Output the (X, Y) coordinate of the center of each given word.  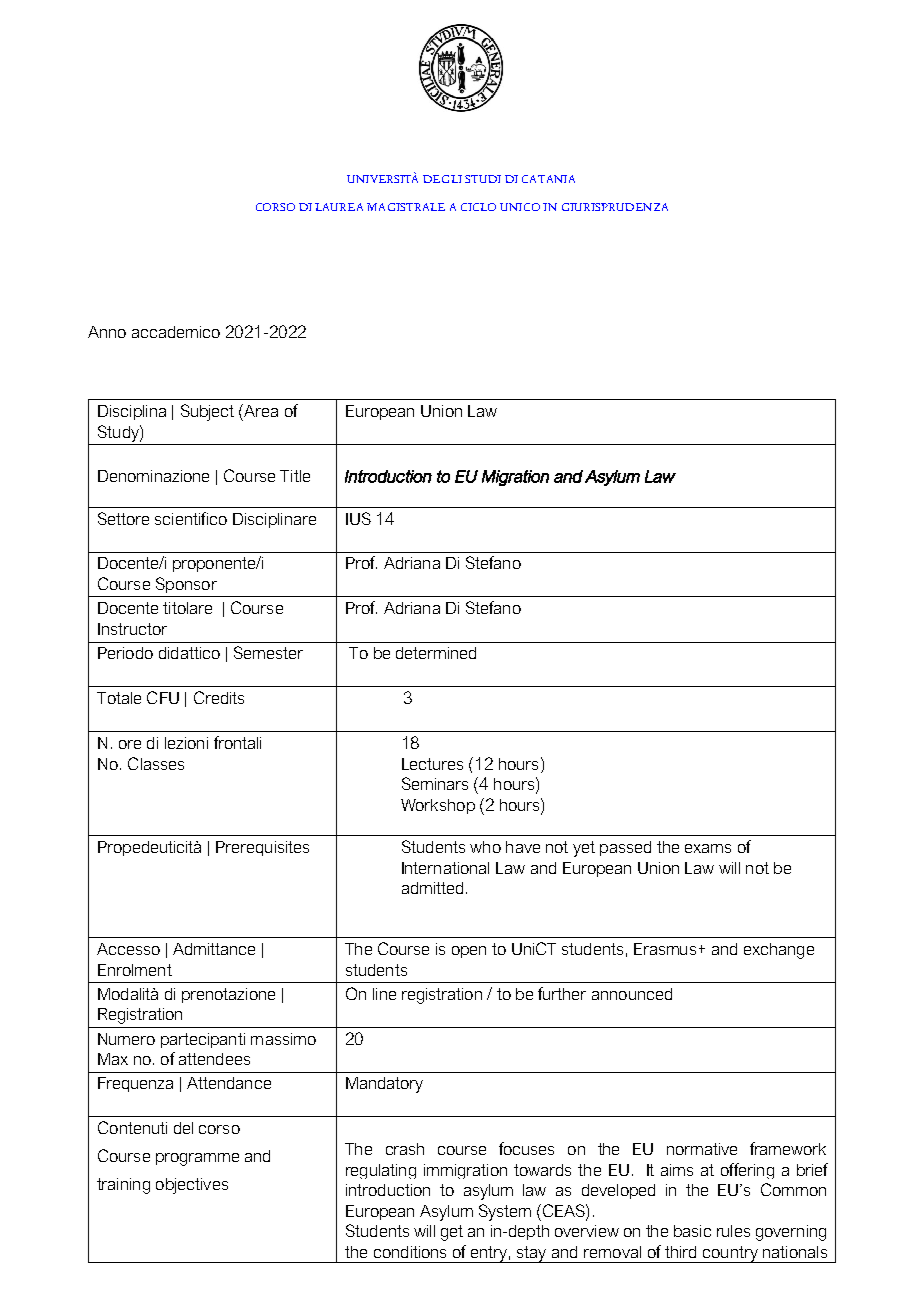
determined (436, 653)
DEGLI (442, 179)
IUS (358, 518)
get (452, 1233)
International (445, 868)
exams (708, 848)
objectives (192, 1186)
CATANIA (548, 179)
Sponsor (186, 585)
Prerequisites (262, 848)
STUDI (483, 179)
